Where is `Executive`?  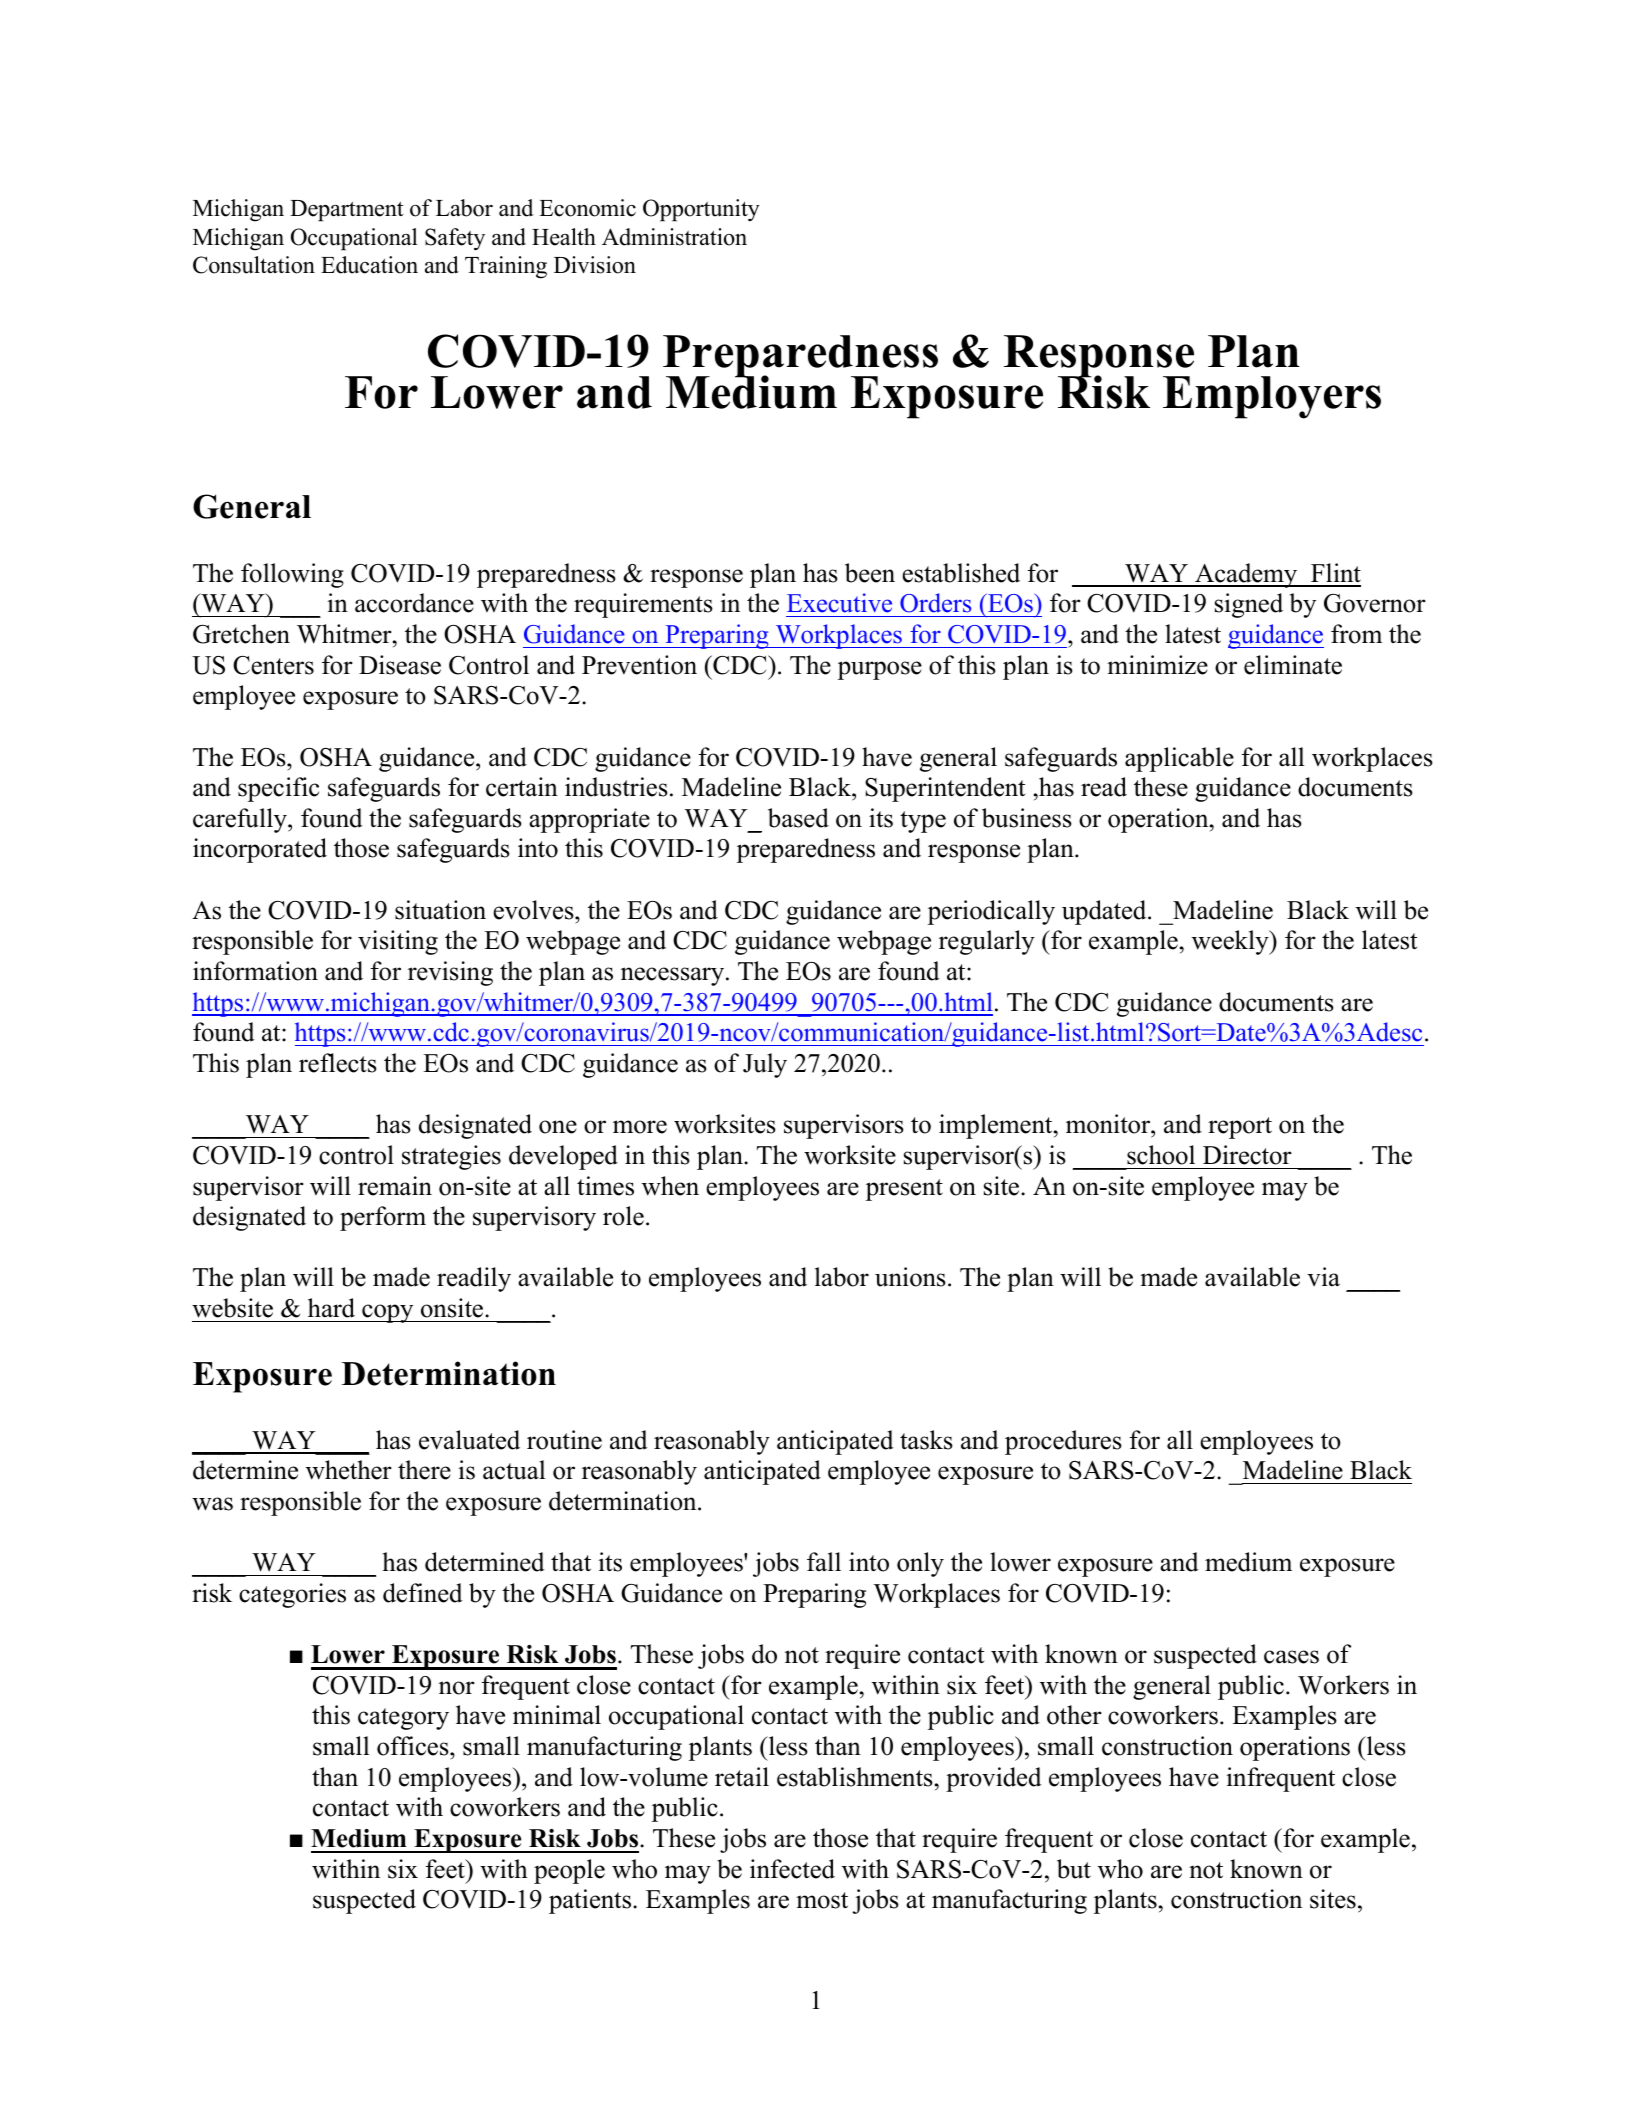
Executive is located at coordinates (839, 603).
